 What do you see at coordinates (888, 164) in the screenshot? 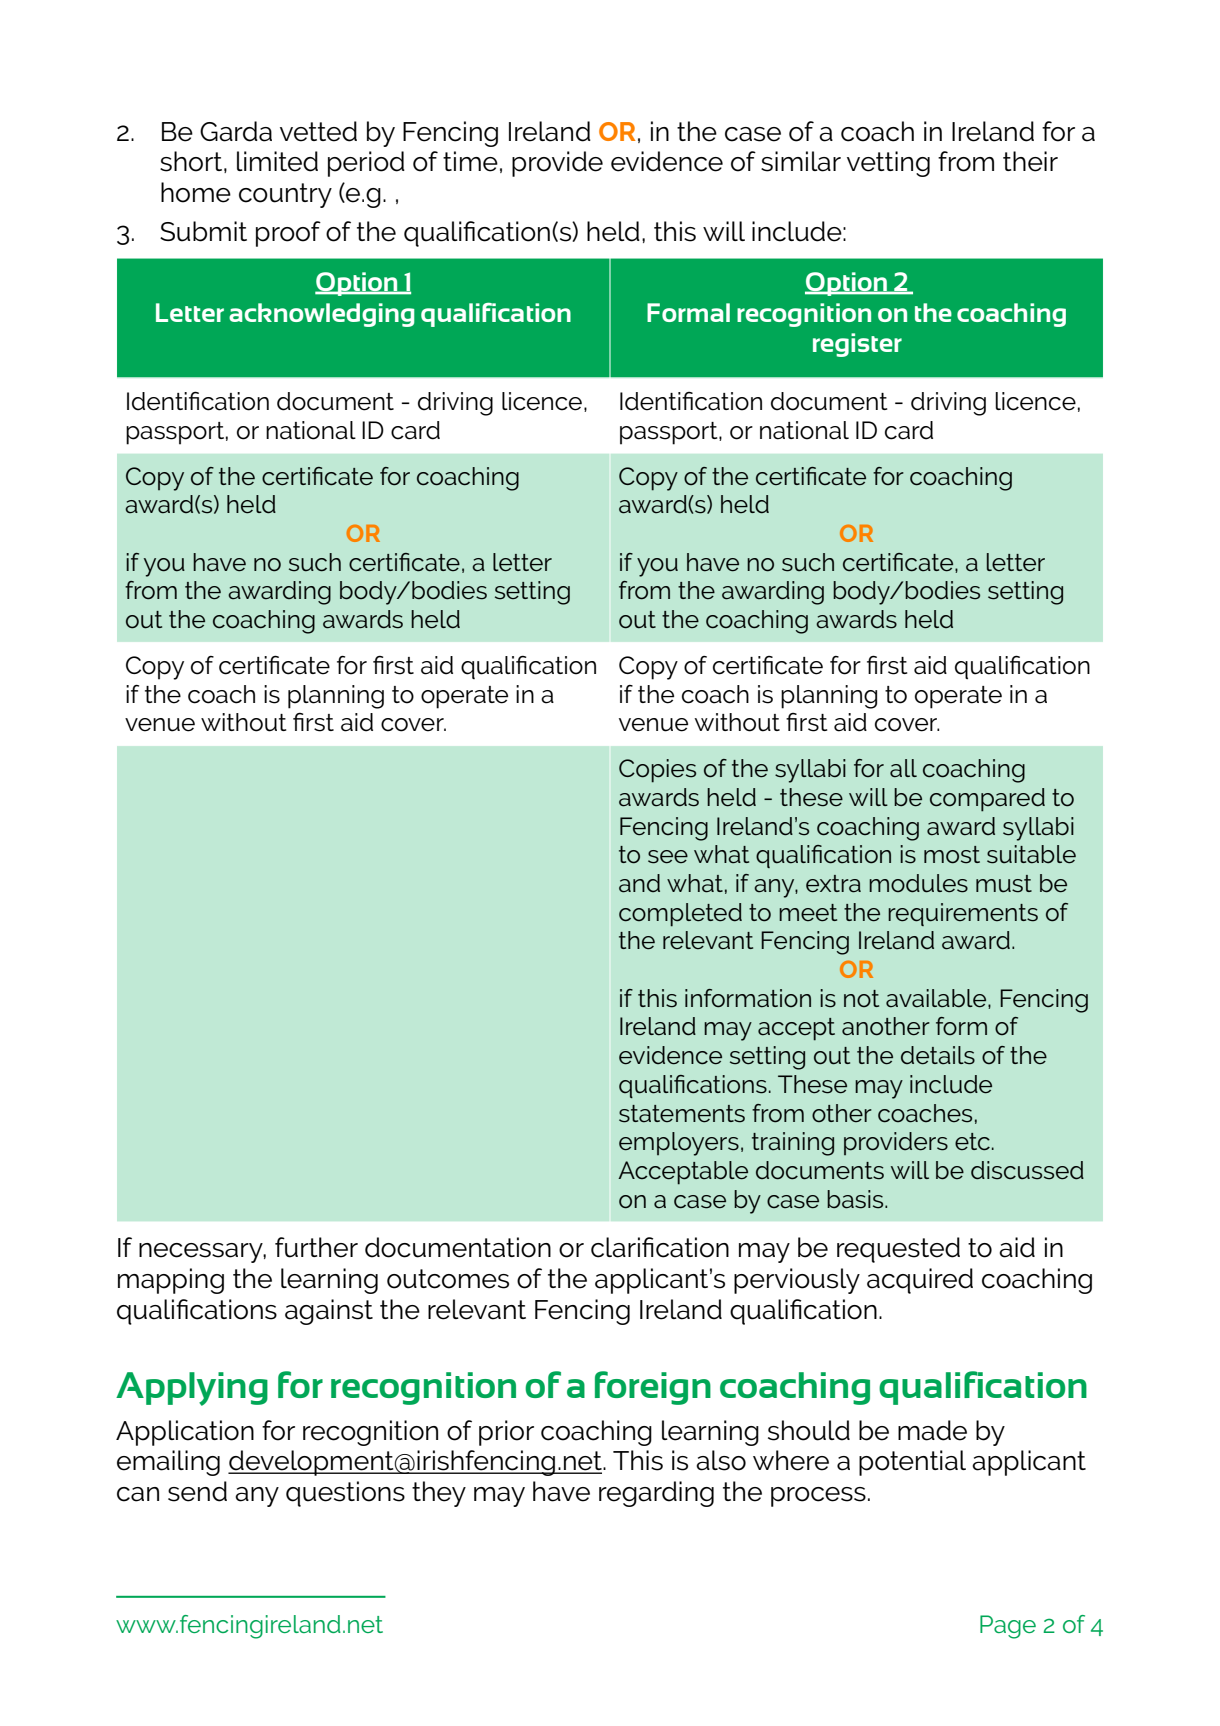
I see `vetting` at bounding box center [888, 164].
